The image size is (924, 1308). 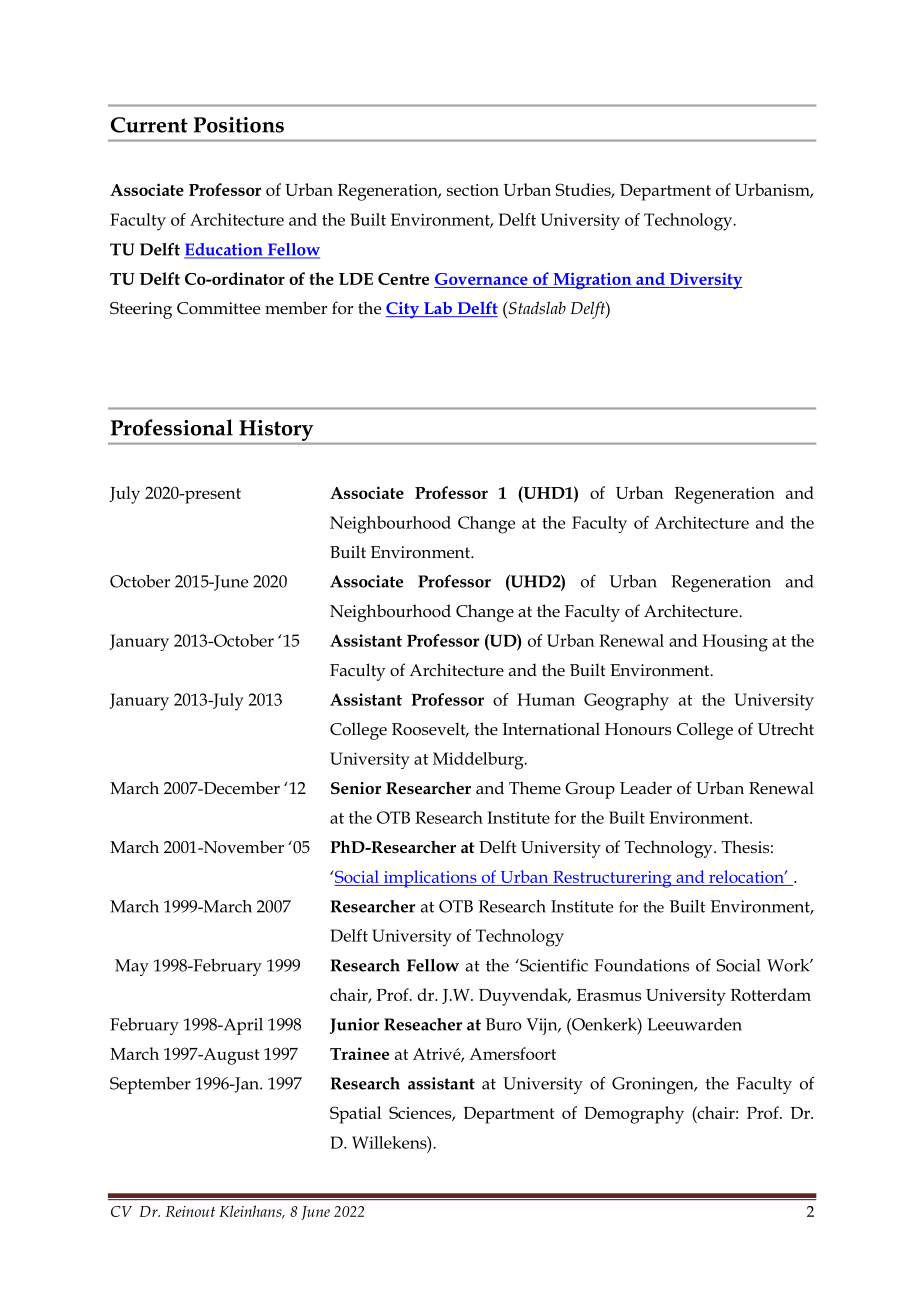 I want to click on implications, so click(x=430, y=879).
